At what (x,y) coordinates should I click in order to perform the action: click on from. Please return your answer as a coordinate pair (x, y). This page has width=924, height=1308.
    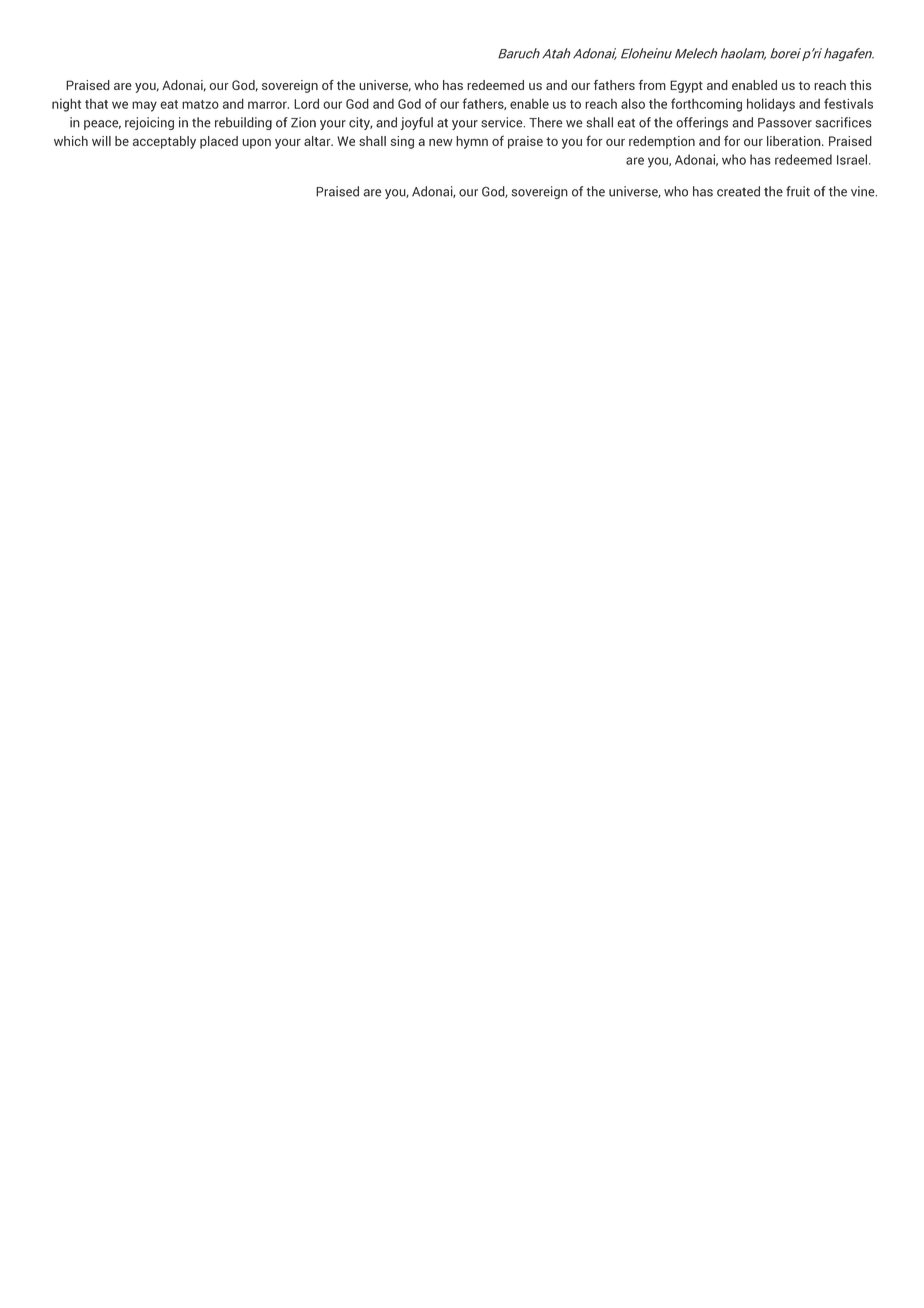
    Looking at the image, I should click on (652, 85).
